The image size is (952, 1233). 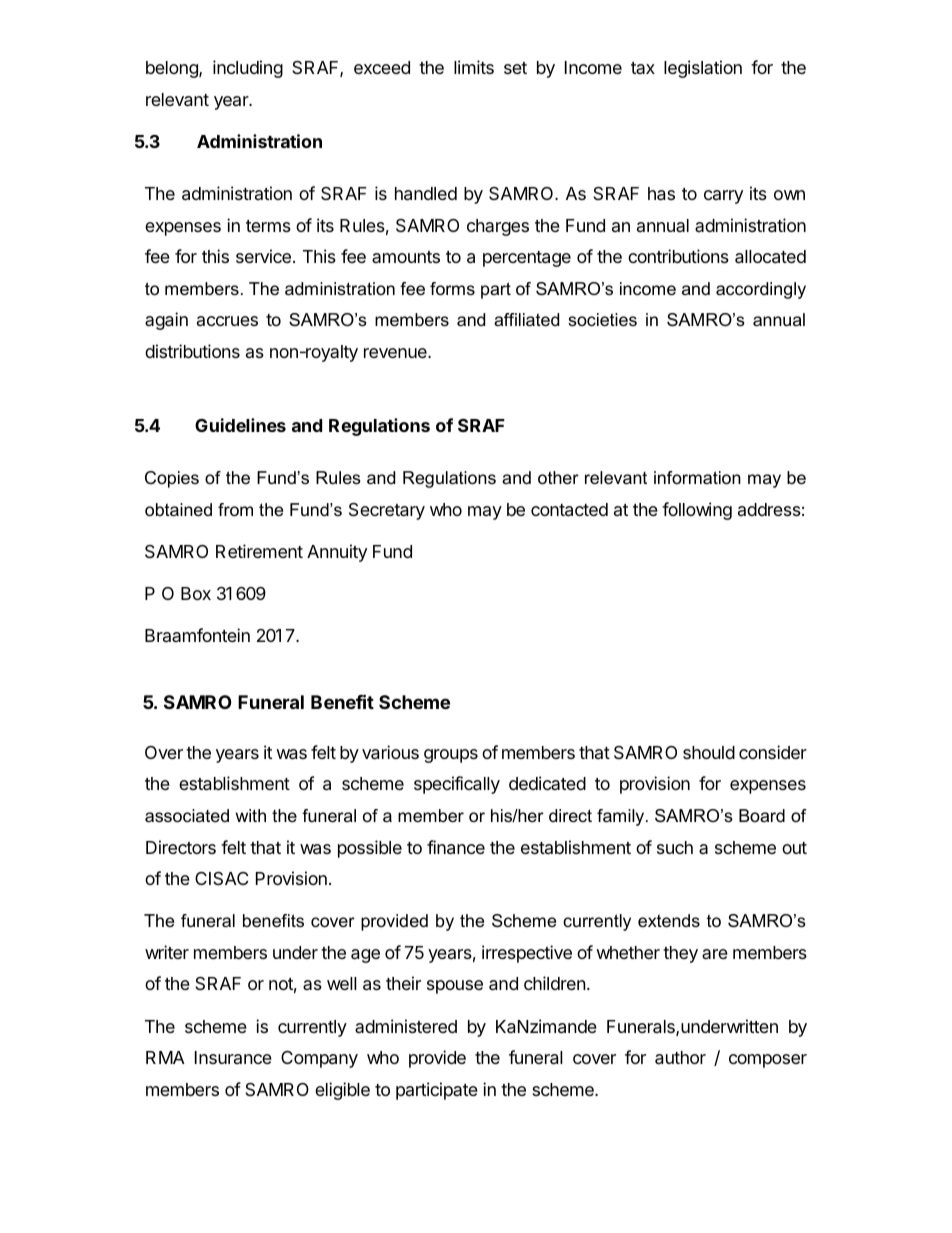 I want to click on limits, so click(x=474, y=67).
